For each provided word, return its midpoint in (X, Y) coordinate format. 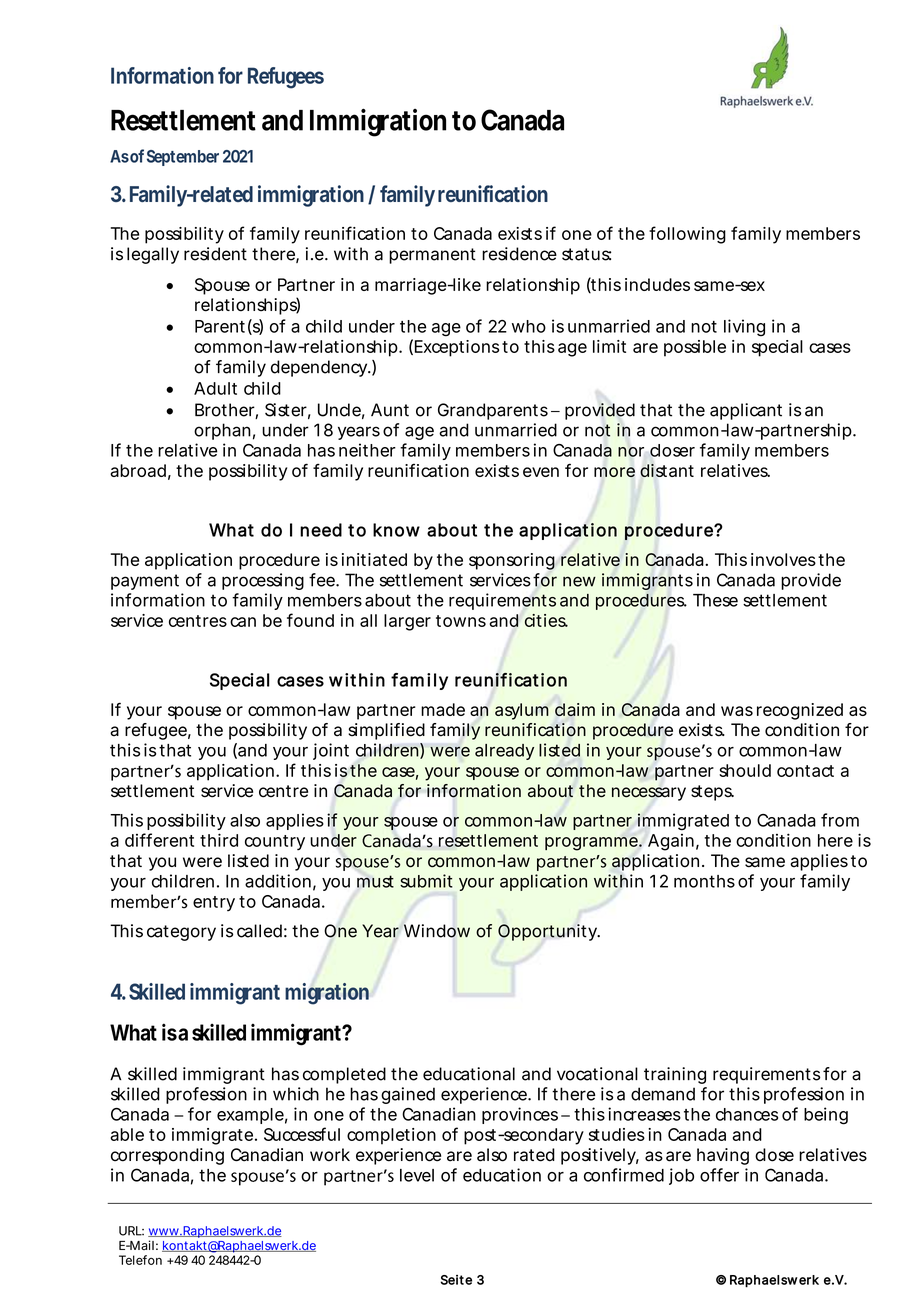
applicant (746, 411)
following (687, 235)
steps (712, 793)
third (219, 840)
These (715, 600)
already (504, 752)
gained (408, 1095)
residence (519, 254)
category (181, 933)
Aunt (390, 410)
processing (263, 581)
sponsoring (512, 561)
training (675, 1075)
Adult (215, 388)
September (183, 158)
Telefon (140, 1260)
